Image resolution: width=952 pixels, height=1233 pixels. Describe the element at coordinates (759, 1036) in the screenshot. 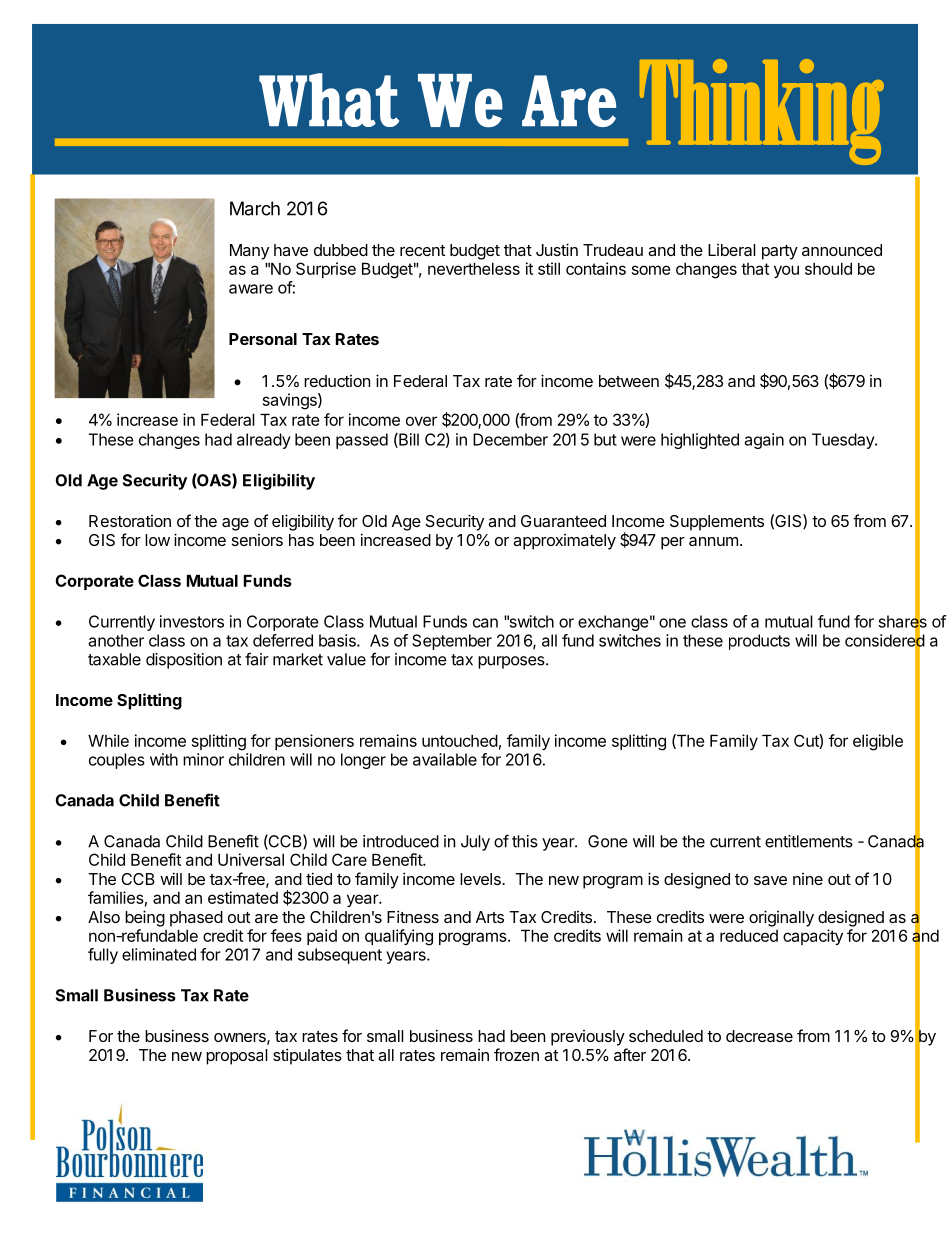

I see `decrease` at that location.
